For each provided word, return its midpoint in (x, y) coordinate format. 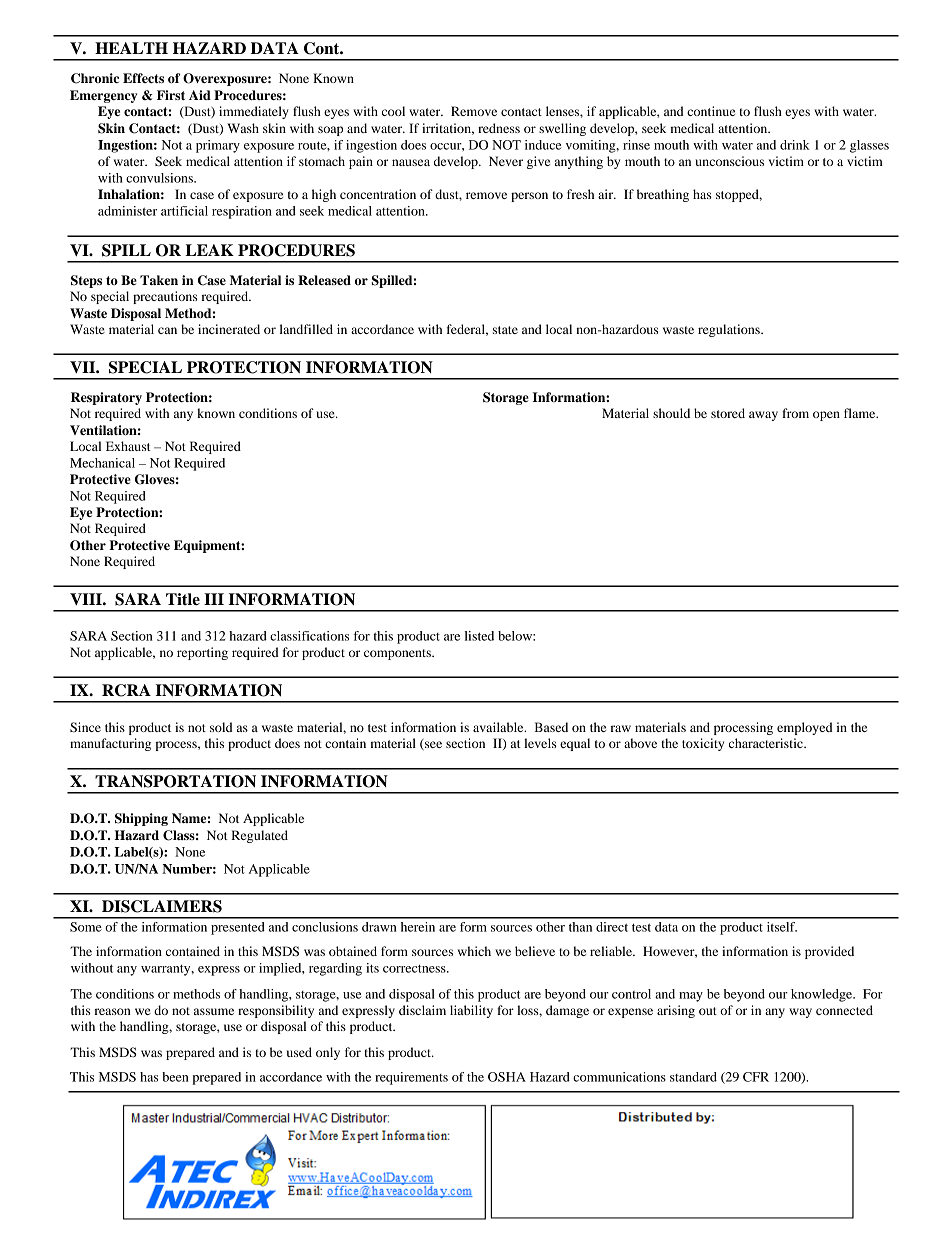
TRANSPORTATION (175, 781)
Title (183, 599)
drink (795, 145)
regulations (730, 330)
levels (540, 743)
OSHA (507, 1077)
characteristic (767, 743)
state (505, 330)
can (167, 330)
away (763, 416)
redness (499, 128)
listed (479, 636)
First (171, 95)
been (175, 1077)
